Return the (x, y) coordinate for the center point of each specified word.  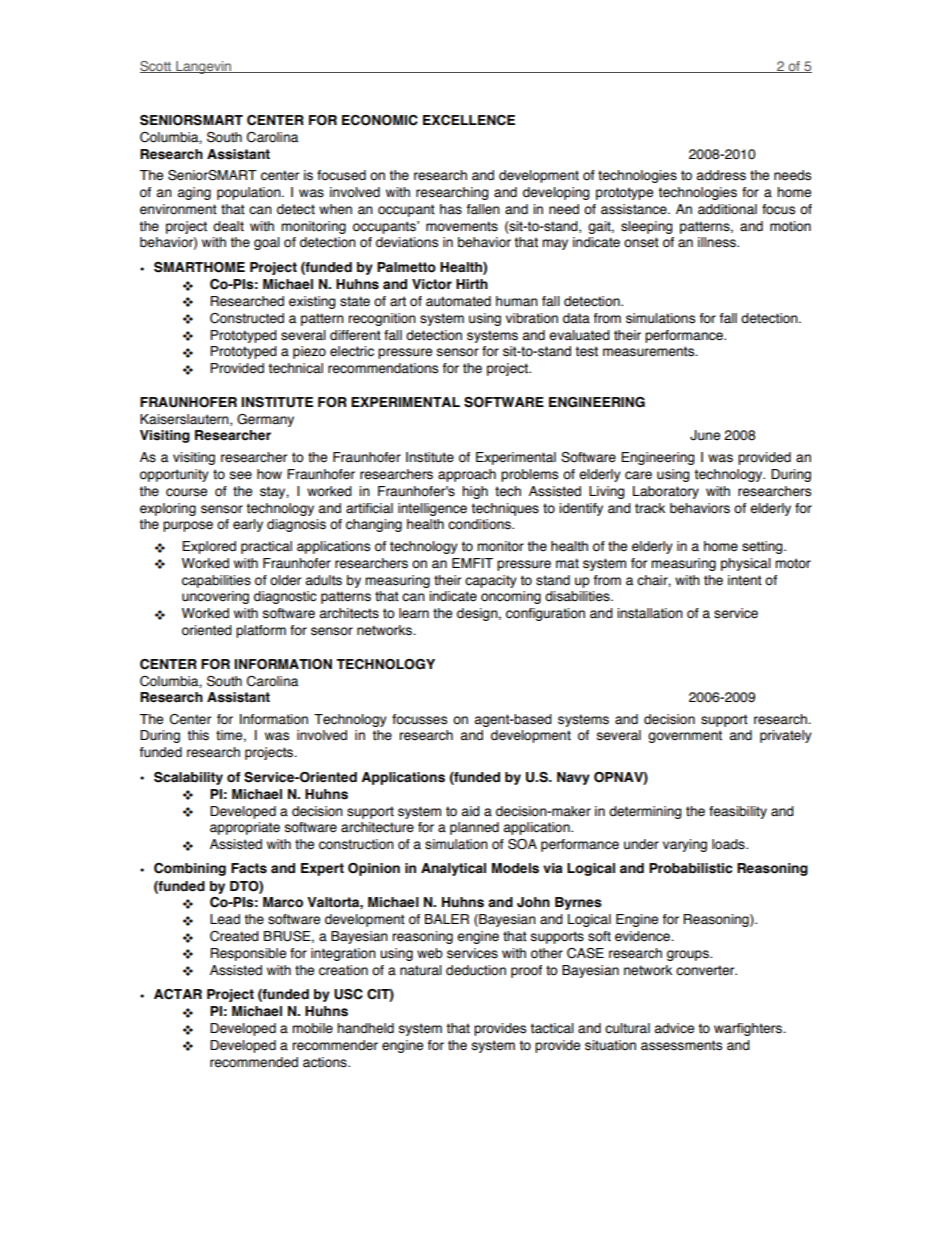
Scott (157, 67)
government (685, 736)
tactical (552, 1028)
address (721, 175)
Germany (265, 420)
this (198, 735)
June (705, 435)
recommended (254, 1062)
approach (467, 475)
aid (471, 811)
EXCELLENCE (469, 120)
